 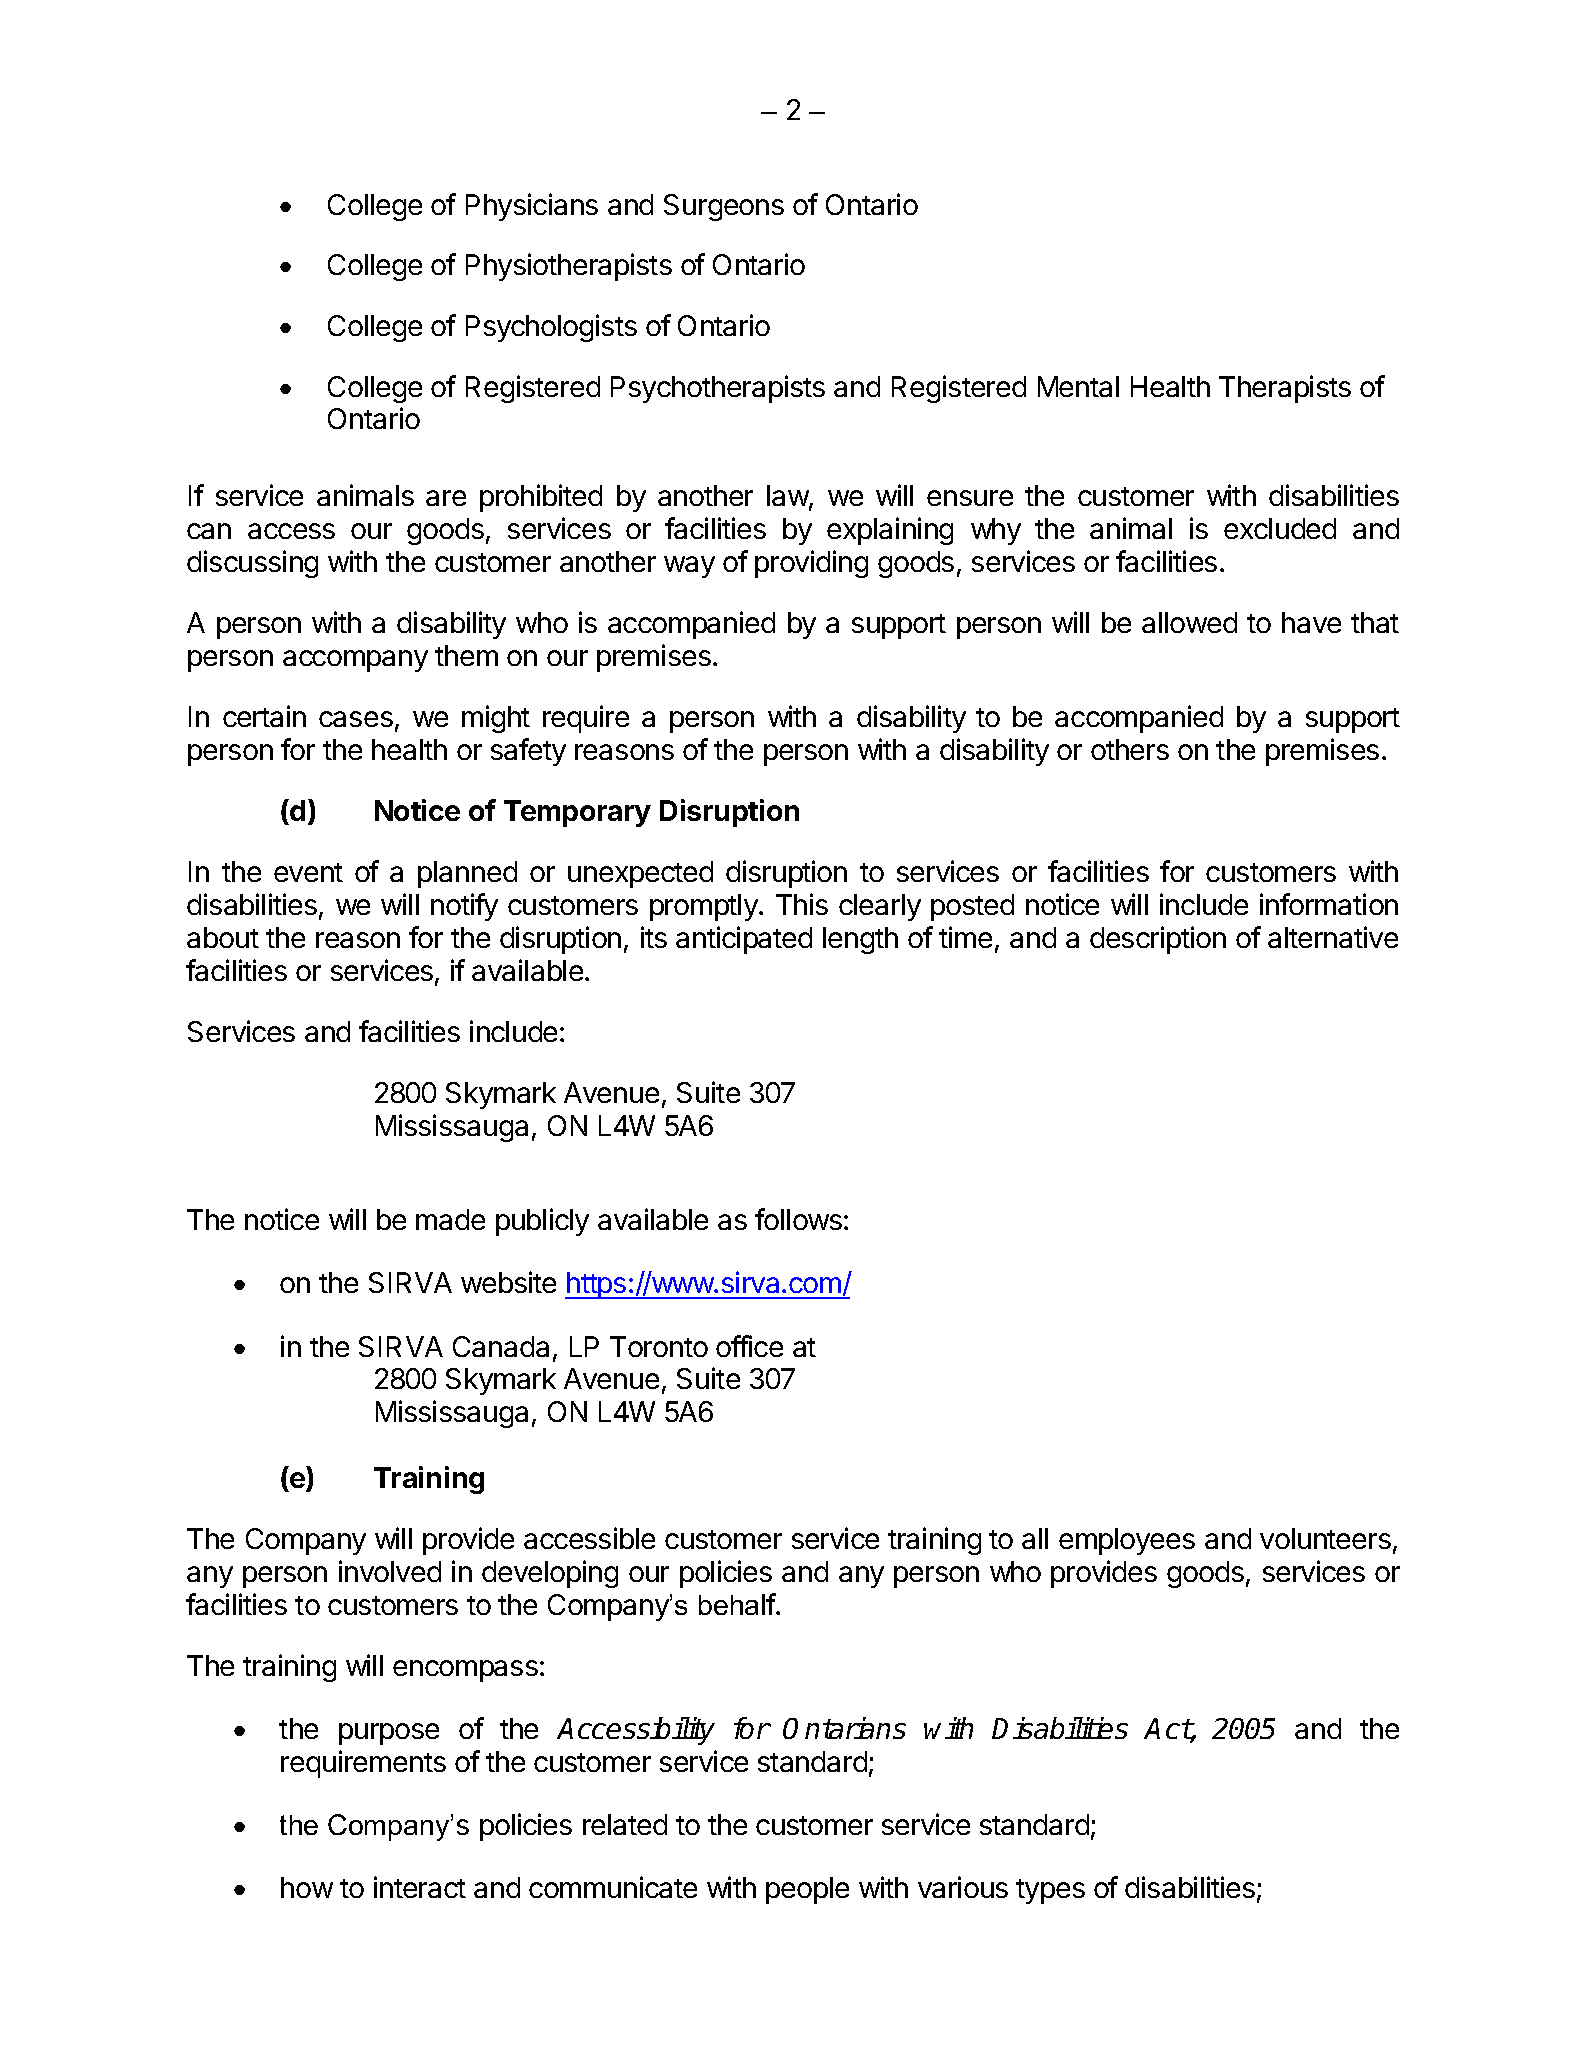 I want to click on Mental, so click(x=1078, y=386).
